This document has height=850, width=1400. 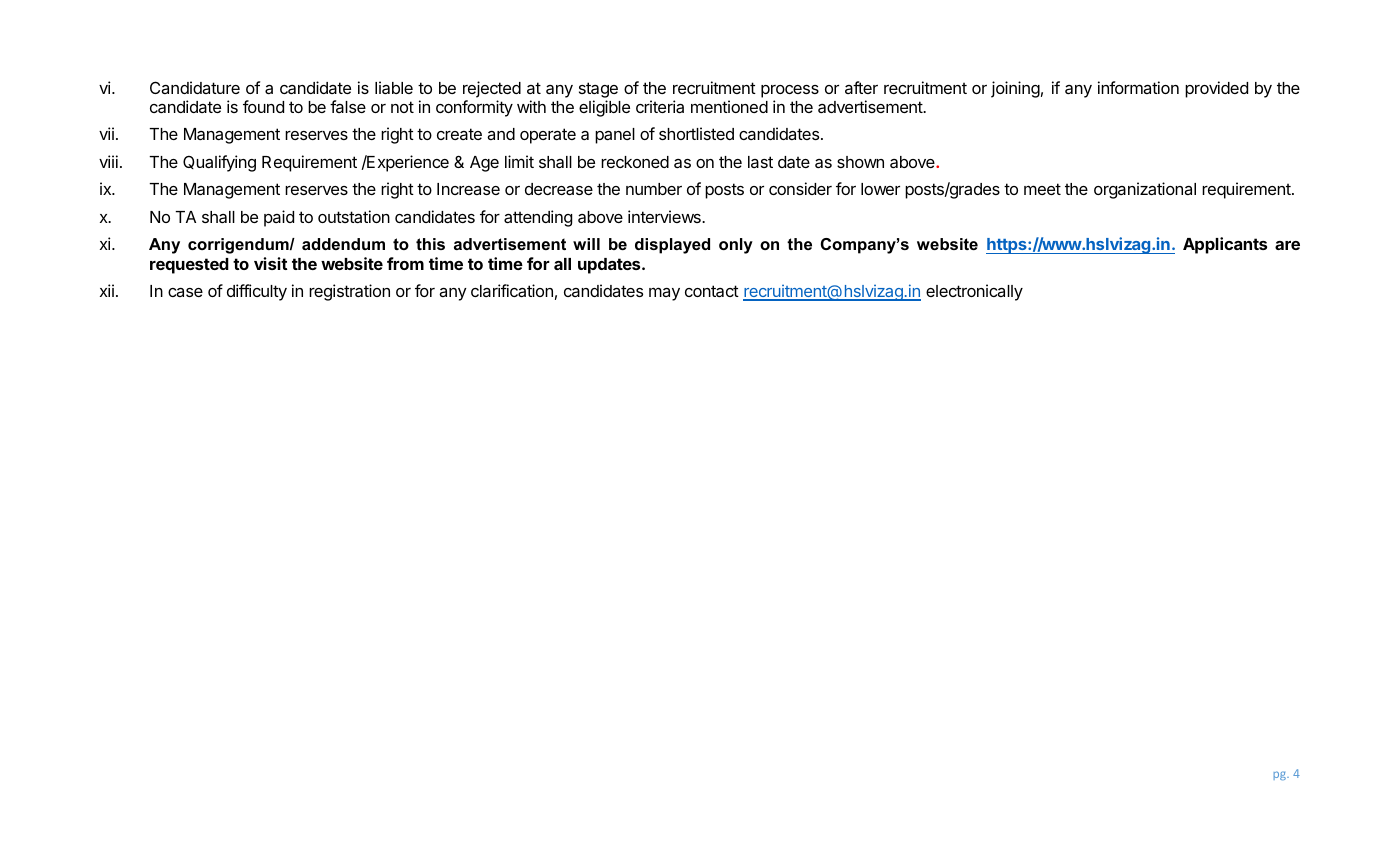 I want to click on Applicants, so click(x=1225, y=245).
